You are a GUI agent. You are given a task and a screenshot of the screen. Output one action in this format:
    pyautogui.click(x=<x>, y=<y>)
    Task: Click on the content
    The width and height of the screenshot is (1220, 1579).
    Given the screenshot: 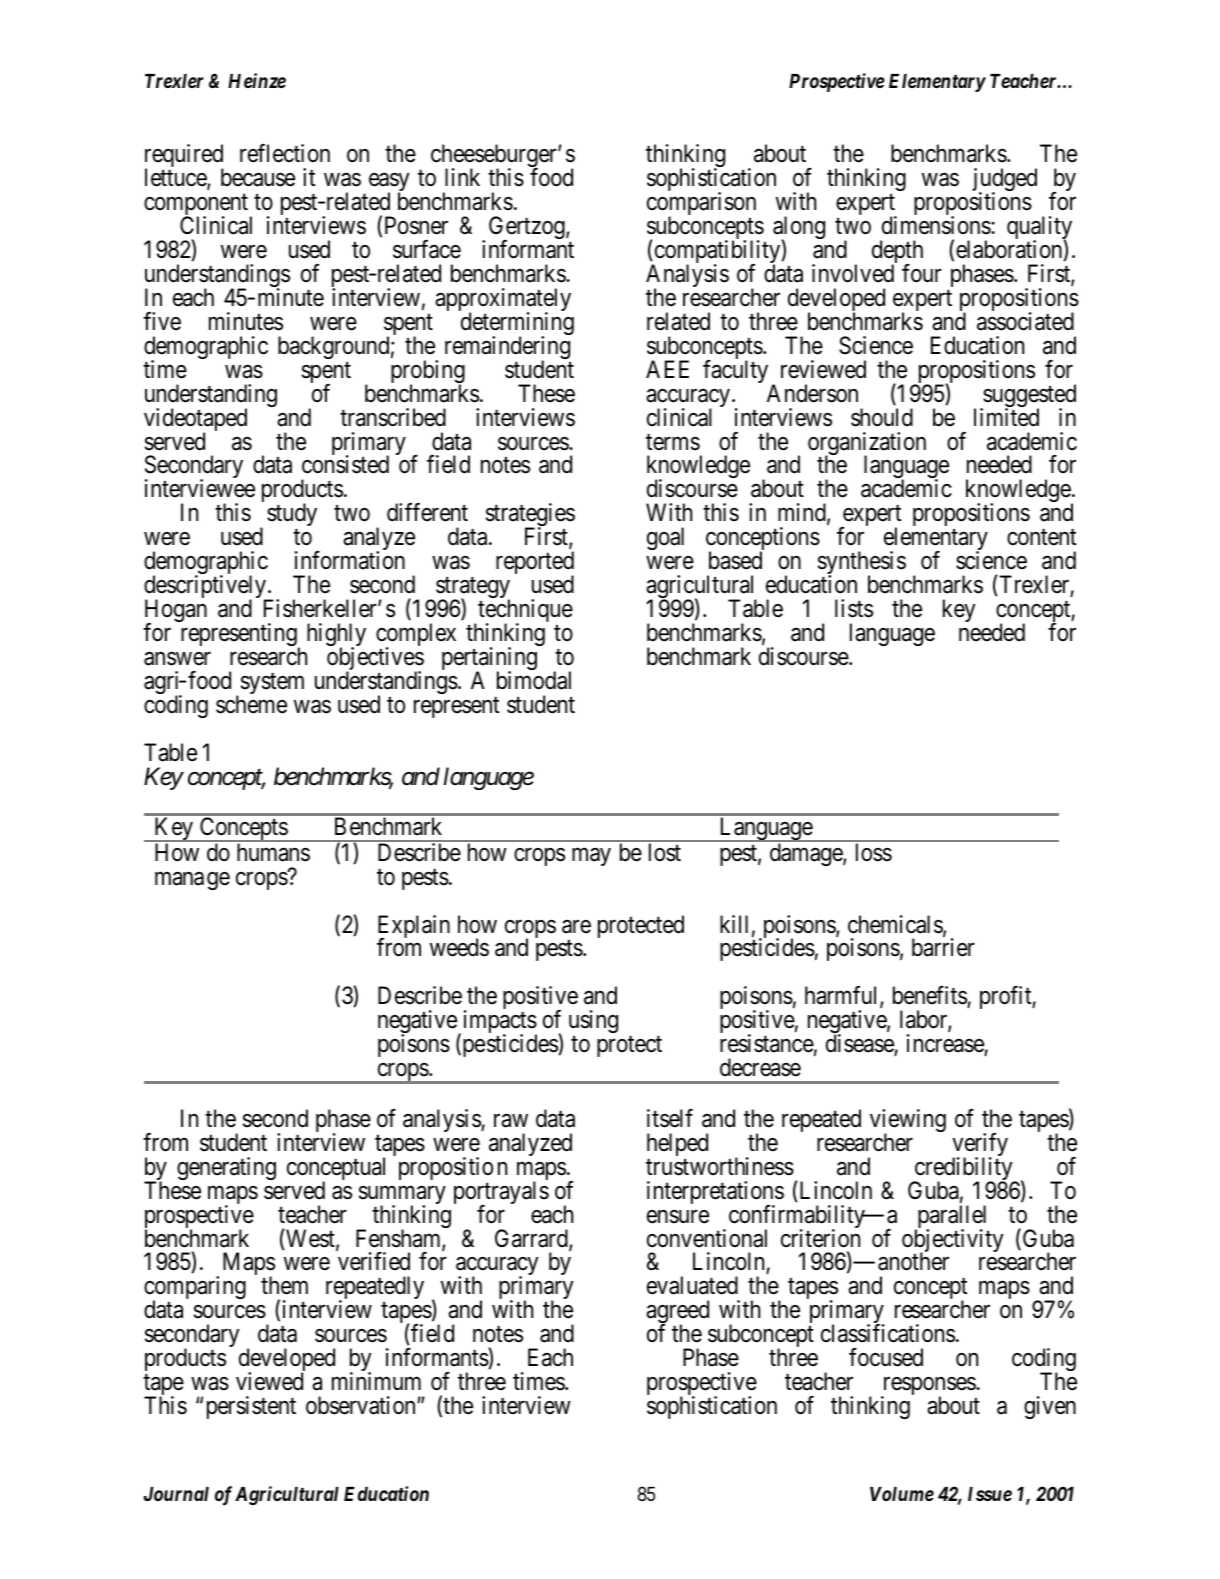 What is the action you would take?
    pyautogui.click(x=1041, y=537)
